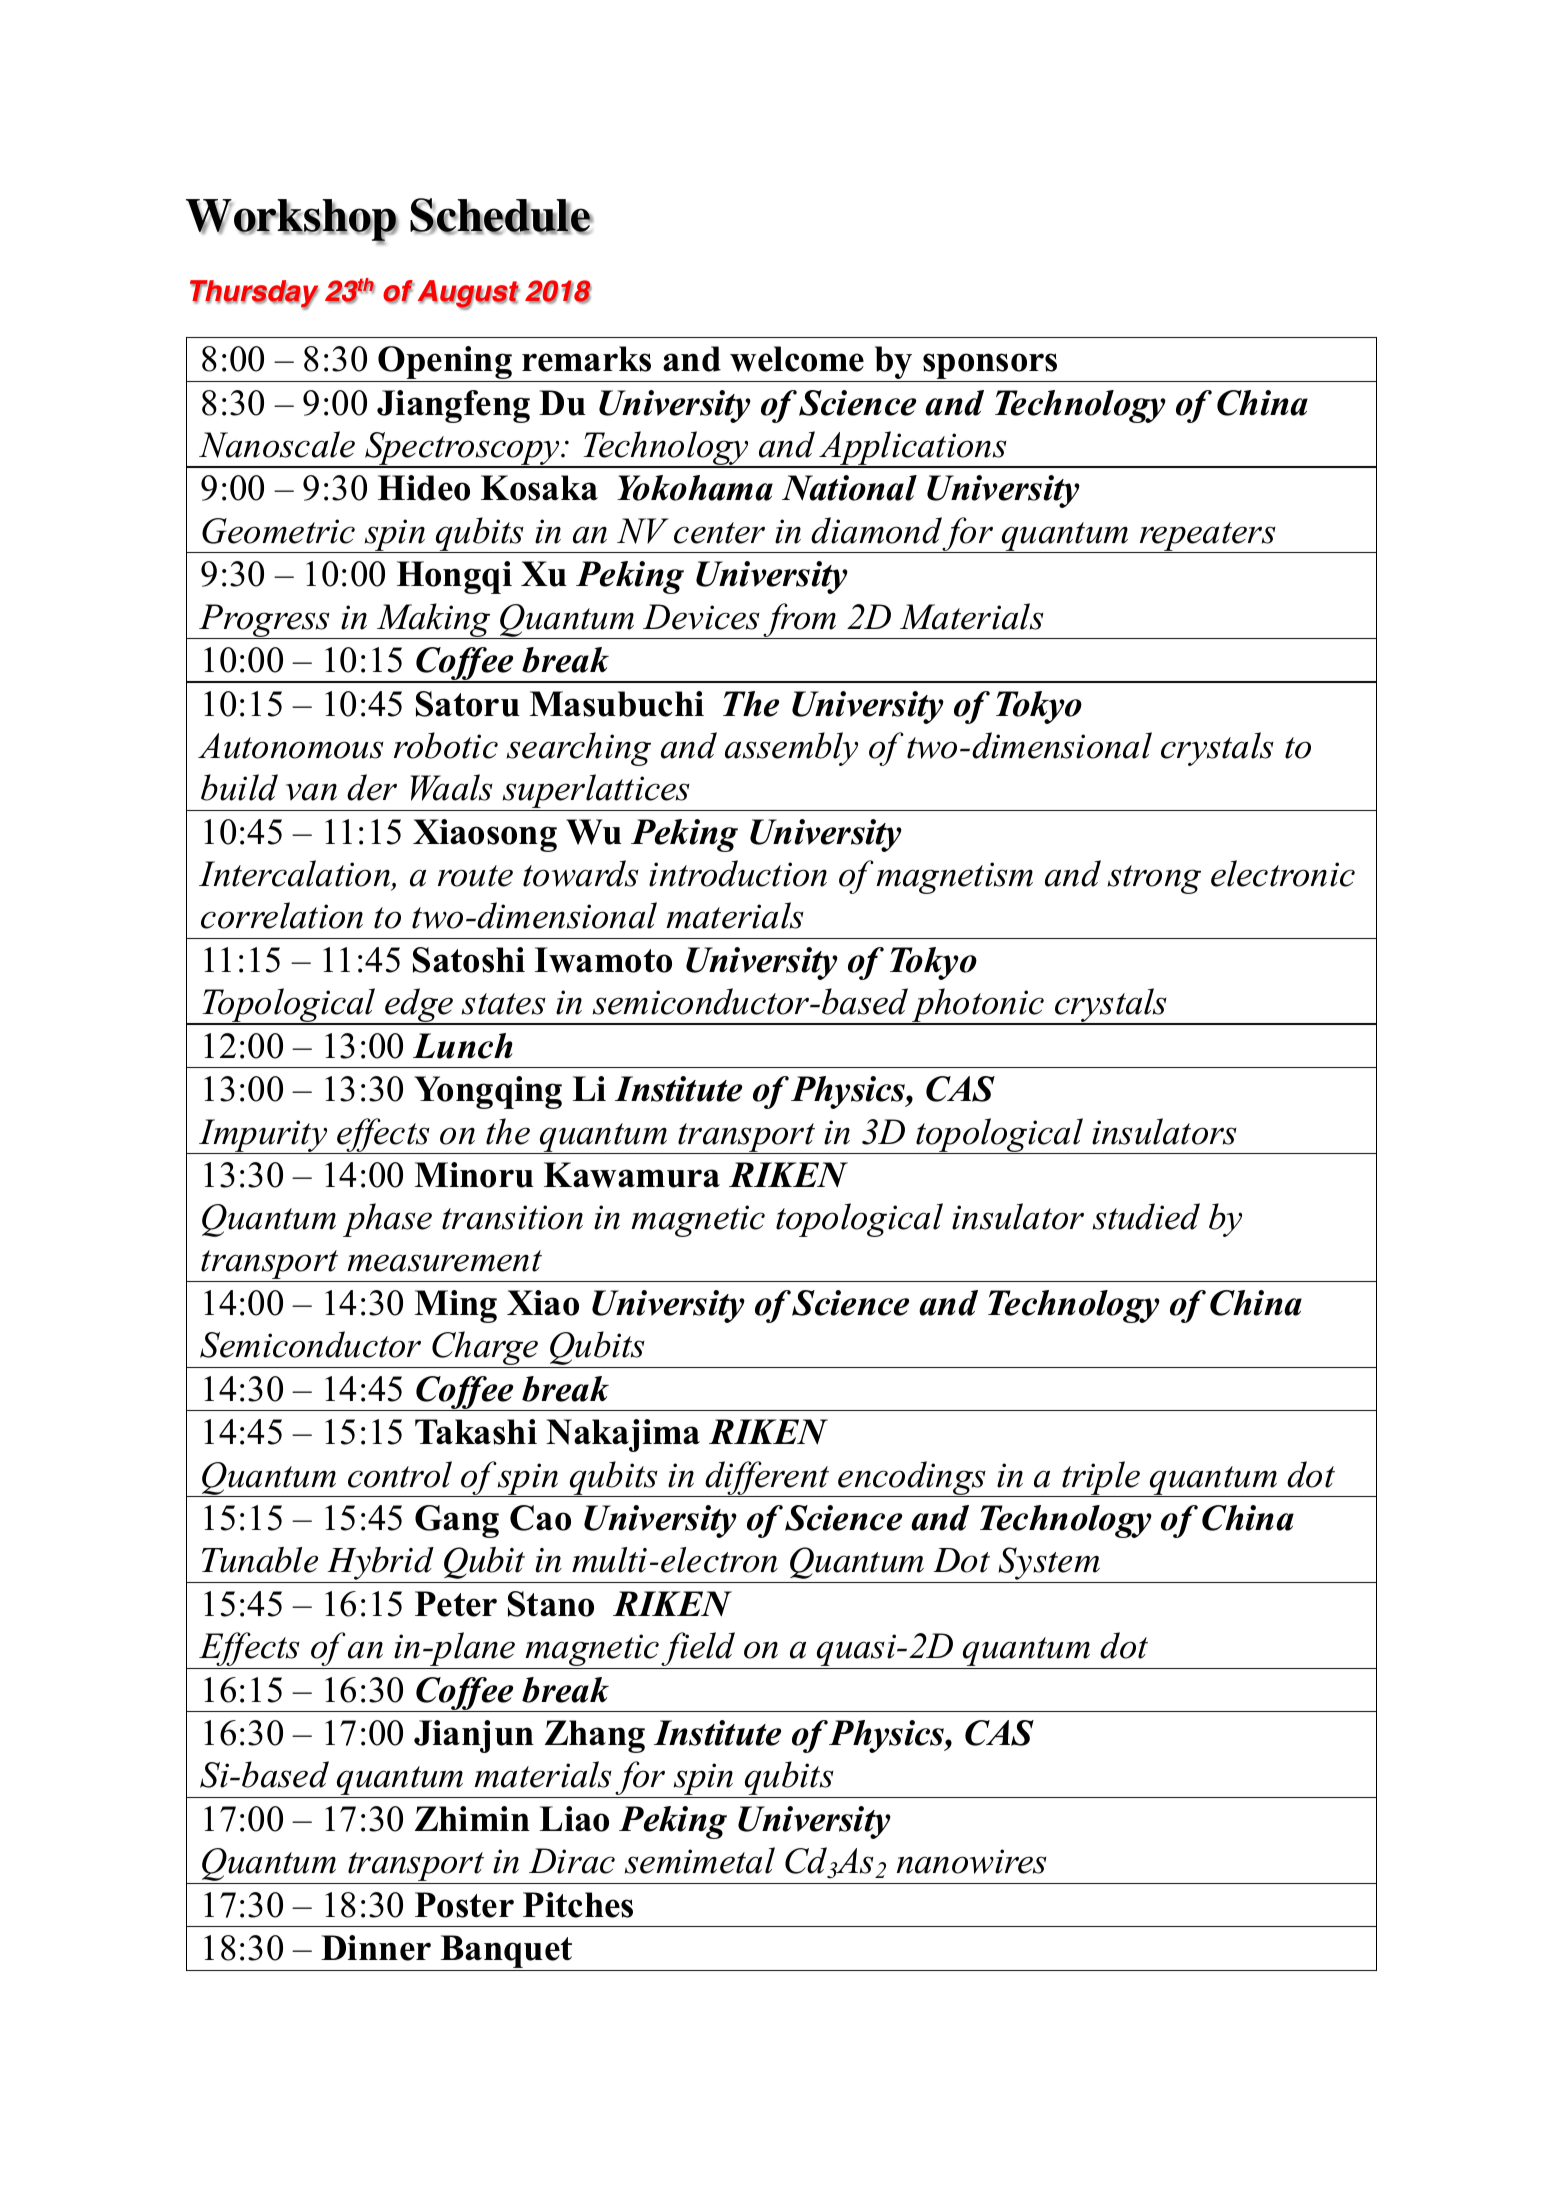 The height and width of the screenshot is (2209, 1562). What do you see at coordinates (990, 367) in the screenshot?
I see `sponsors` at bounding box center [990, 367].
